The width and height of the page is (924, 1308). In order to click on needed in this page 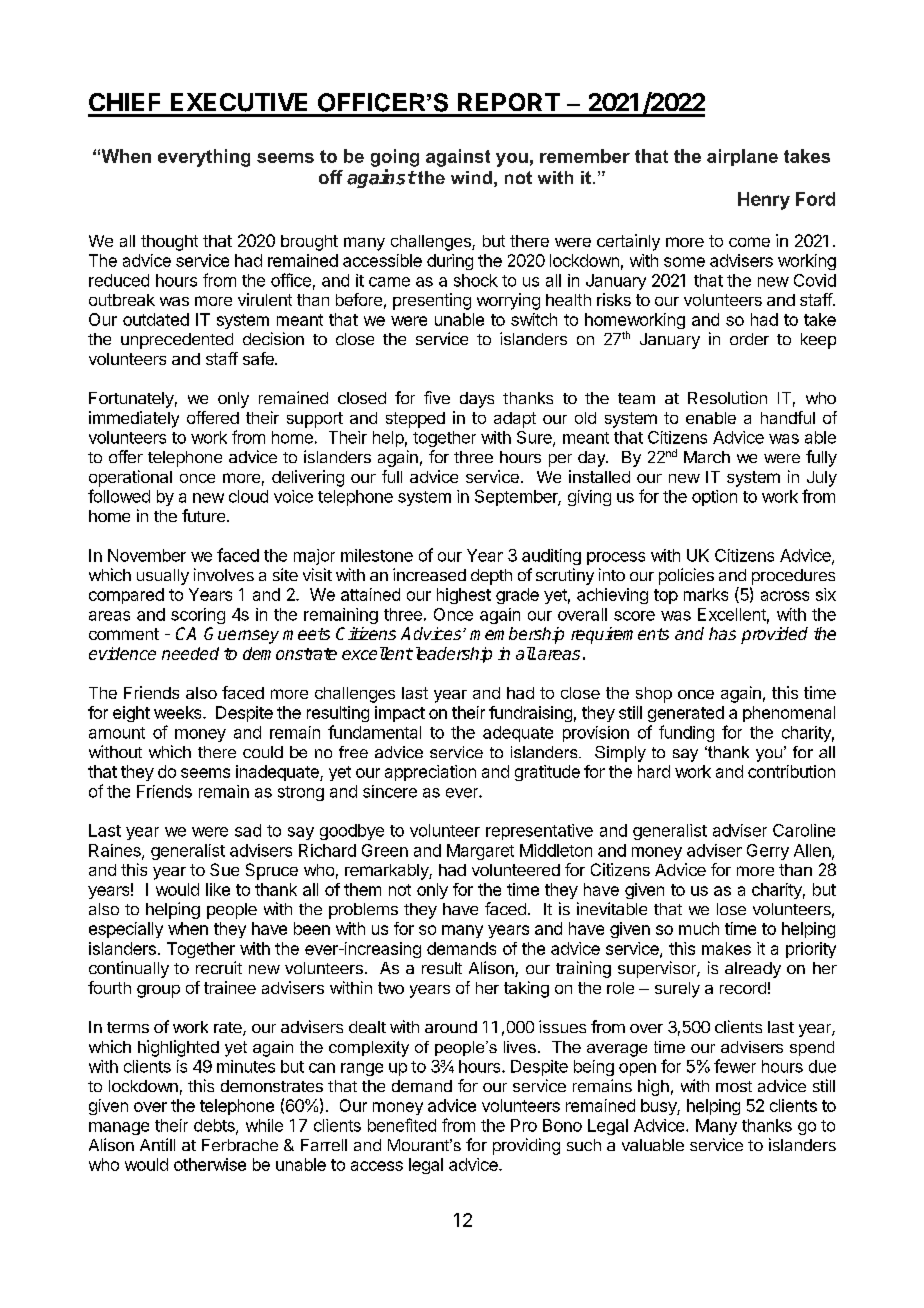, I will do `click(190, 653)`.
